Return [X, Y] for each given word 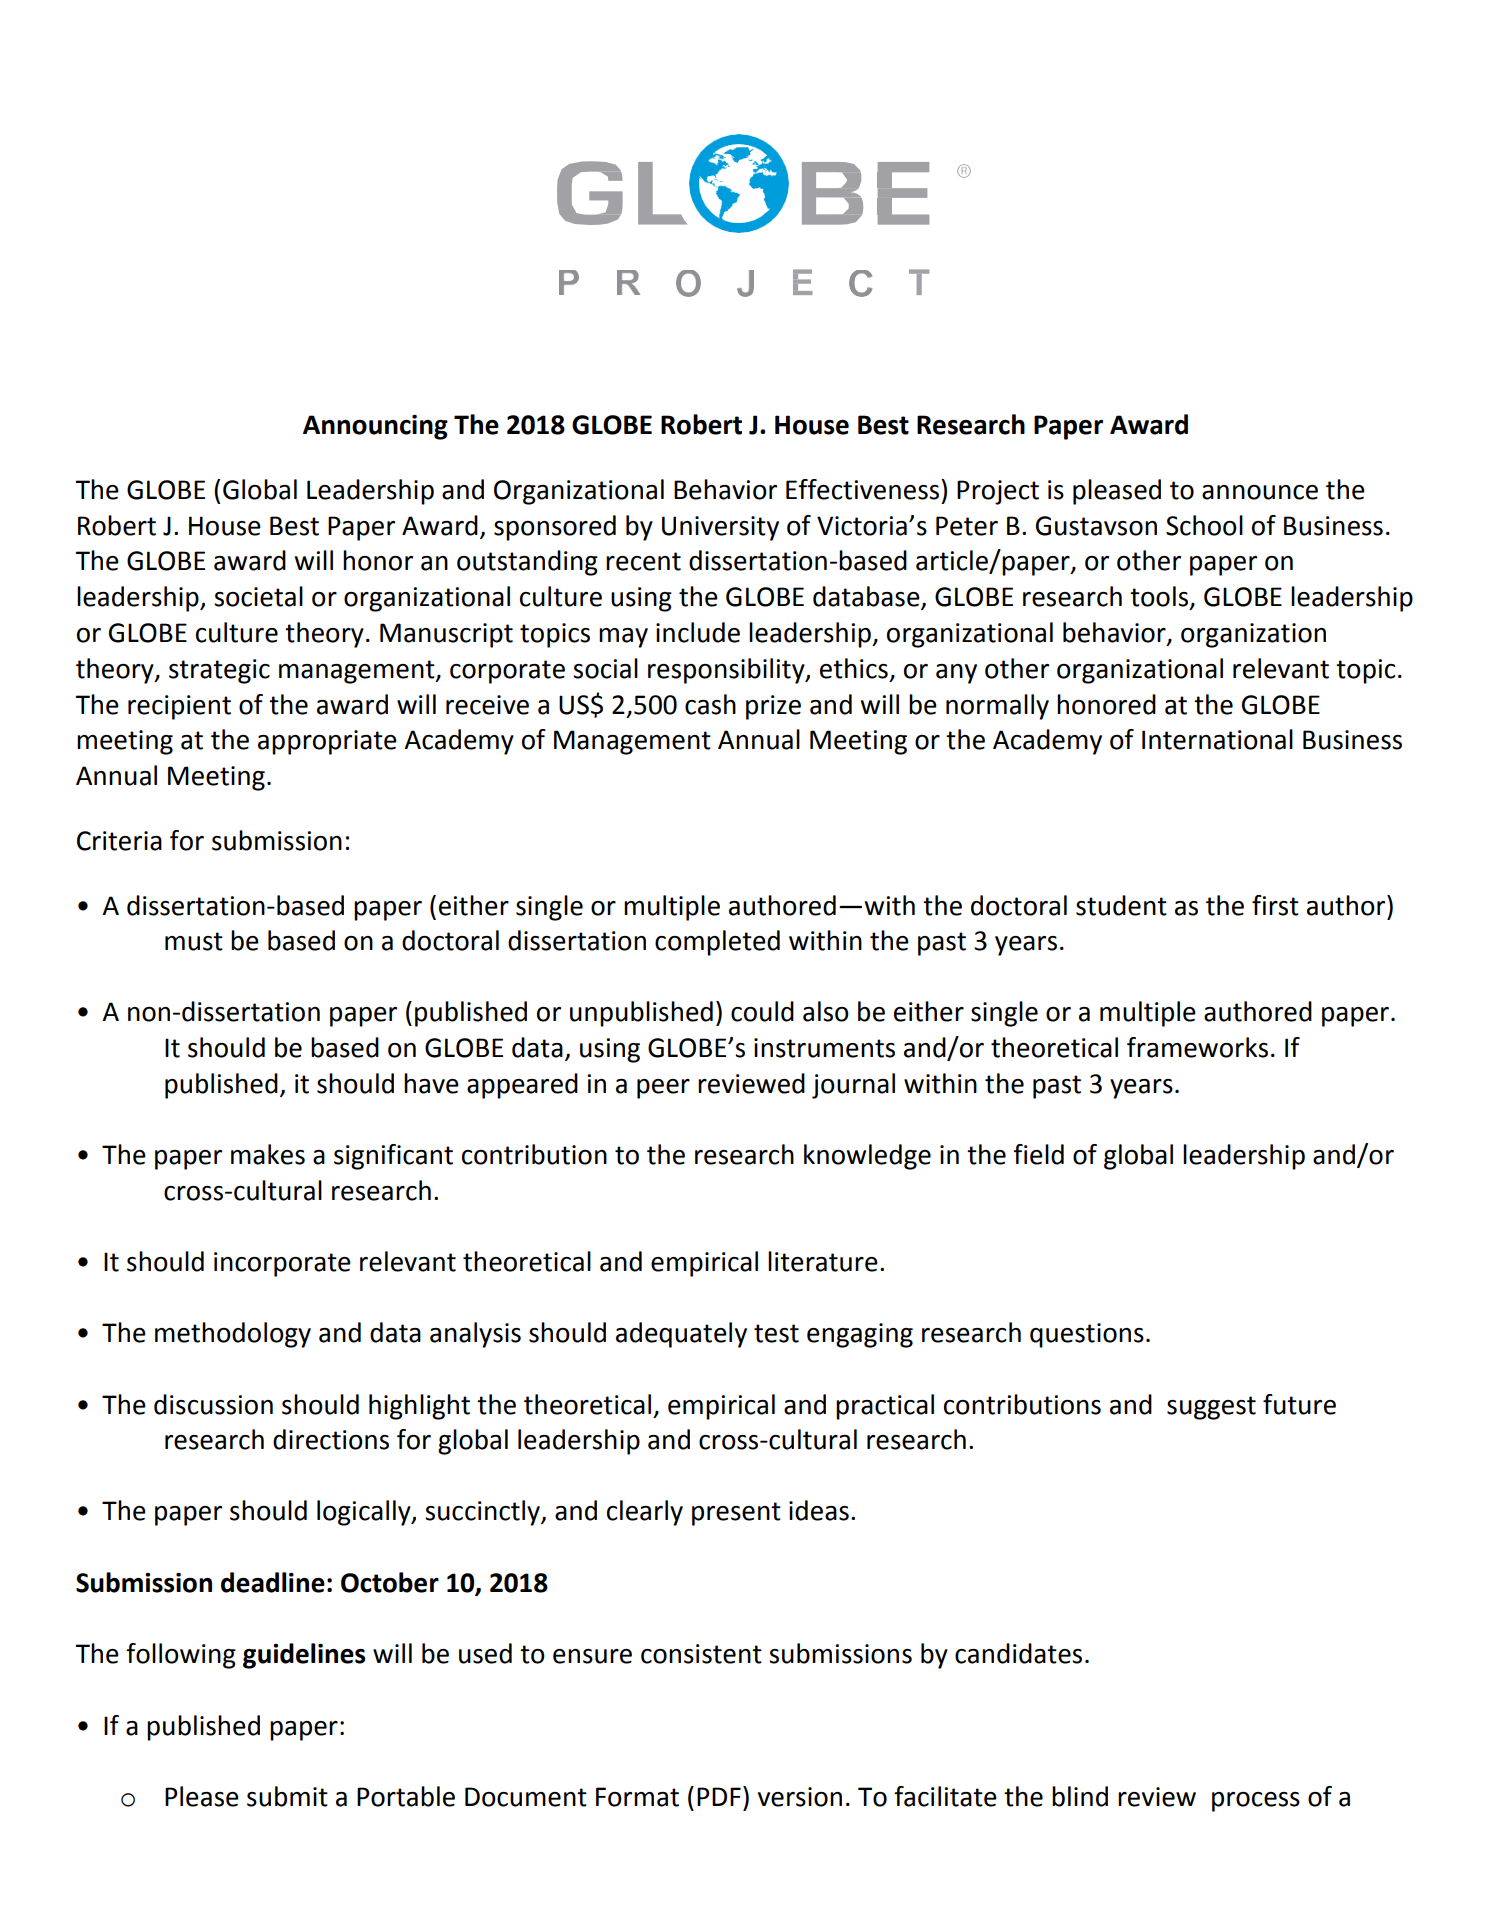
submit [287, 1796]
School [1204, 525]
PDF [719, 1796]
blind [1080, 1796]
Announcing [375, 427]
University [720, 528]
